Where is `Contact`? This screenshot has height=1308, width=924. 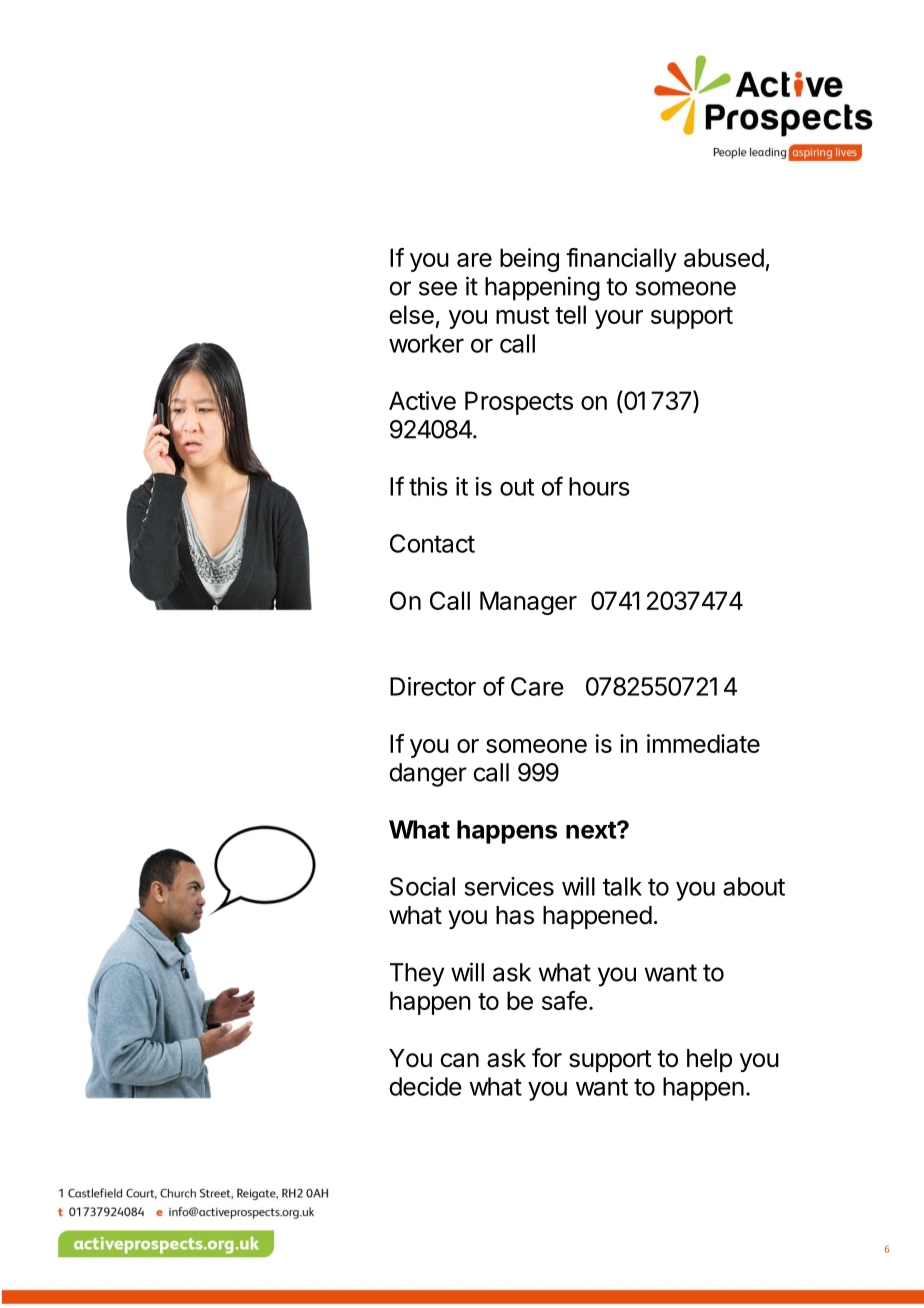
Contact is located at coordinates (432, 543).
